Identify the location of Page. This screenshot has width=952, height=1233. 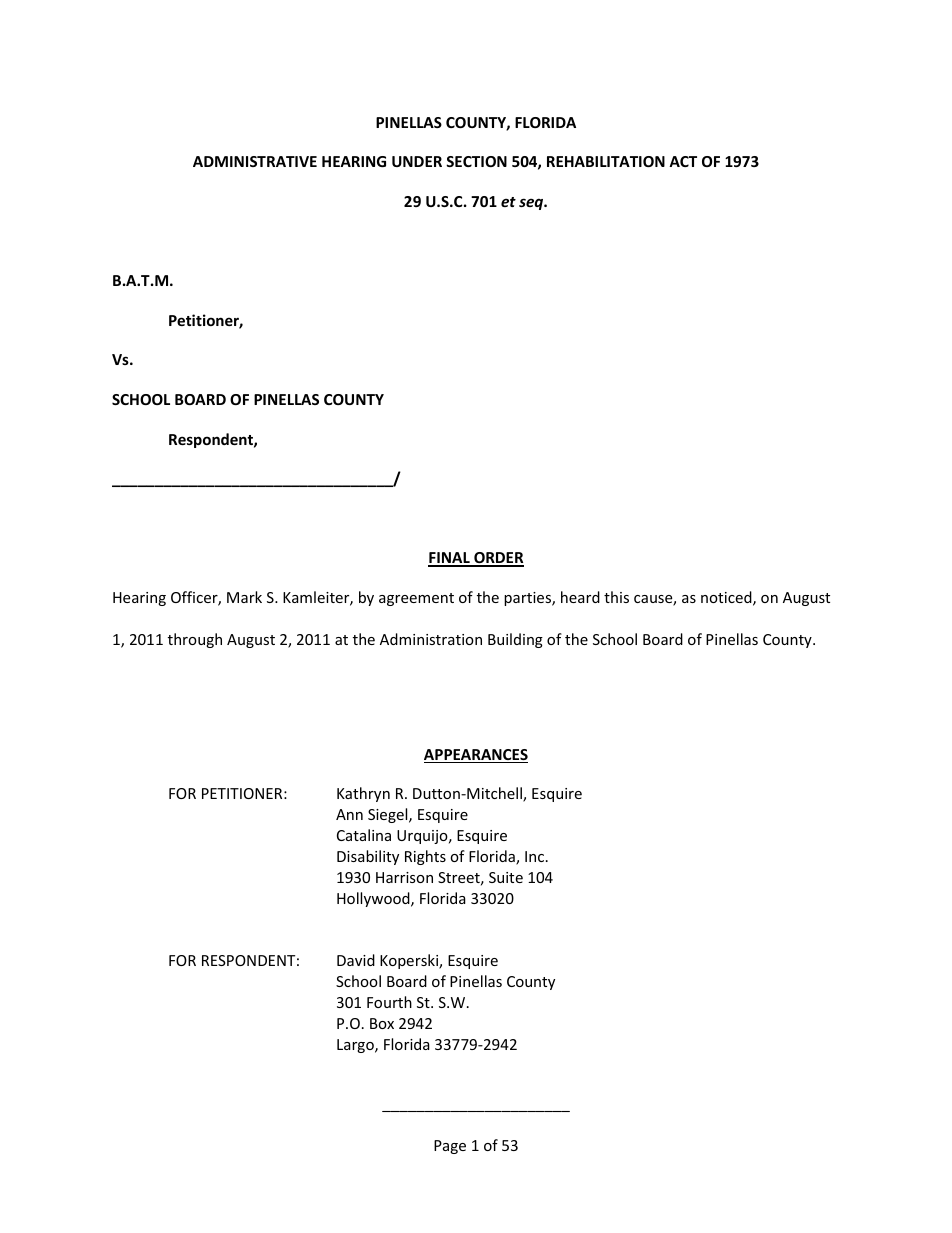
(450, 1147).
